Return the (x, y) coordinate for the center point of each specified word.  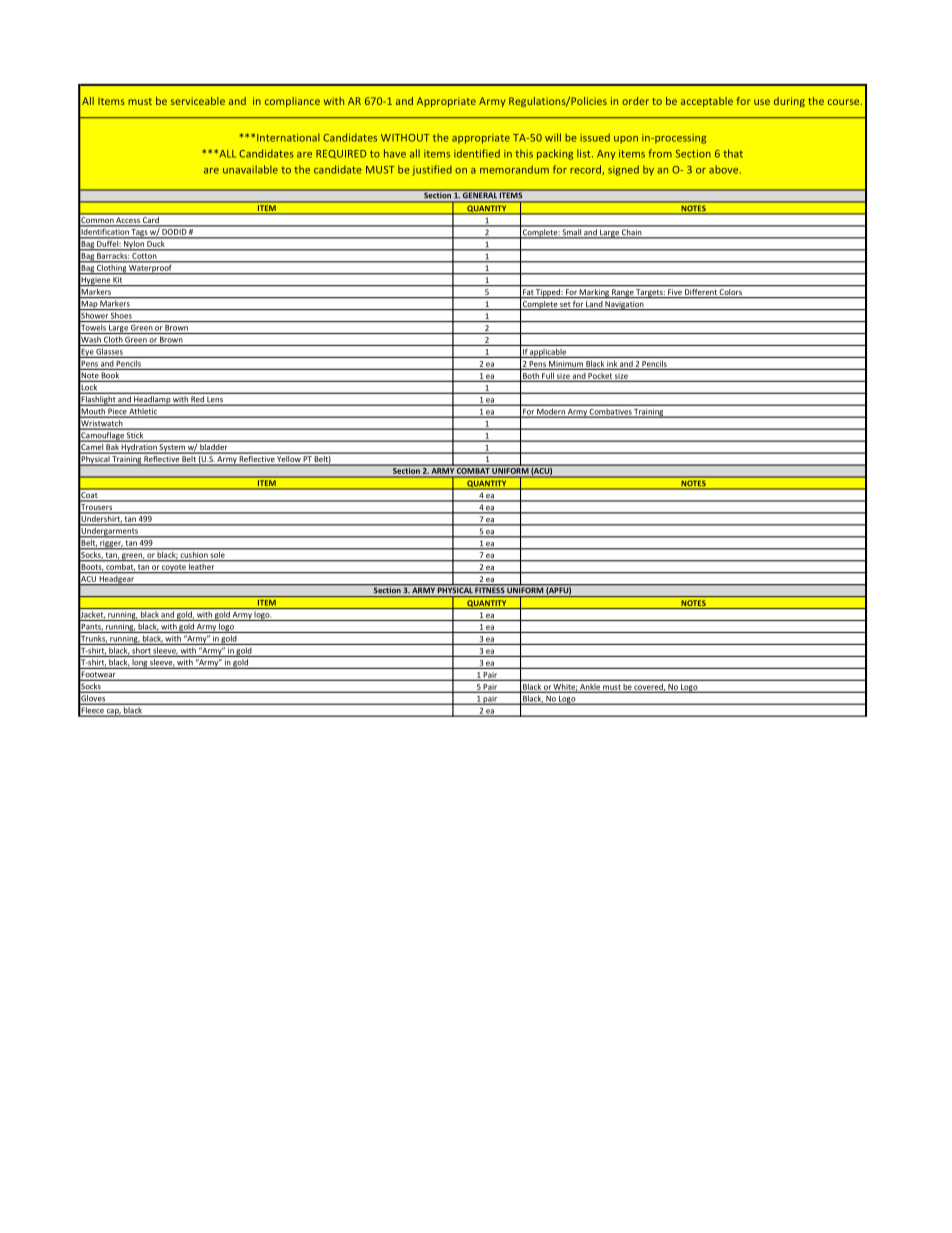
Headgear (116, 580)
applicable (548, 353)
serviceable (198, 101)
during (789, 102)
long (139, 664)
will (553, 137)
